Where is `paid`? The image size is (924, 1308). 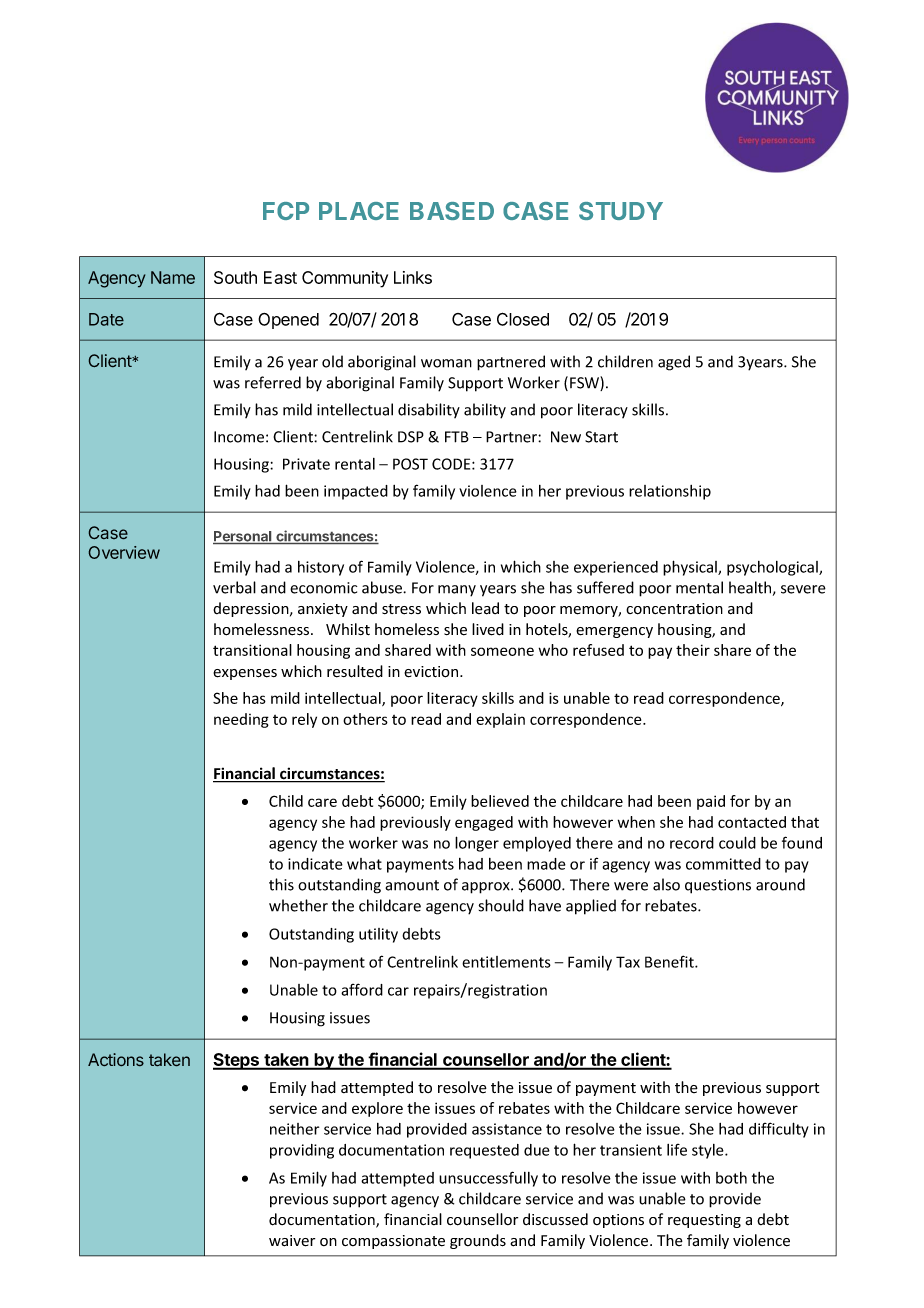 paid is located at coordinates (711, 802).
